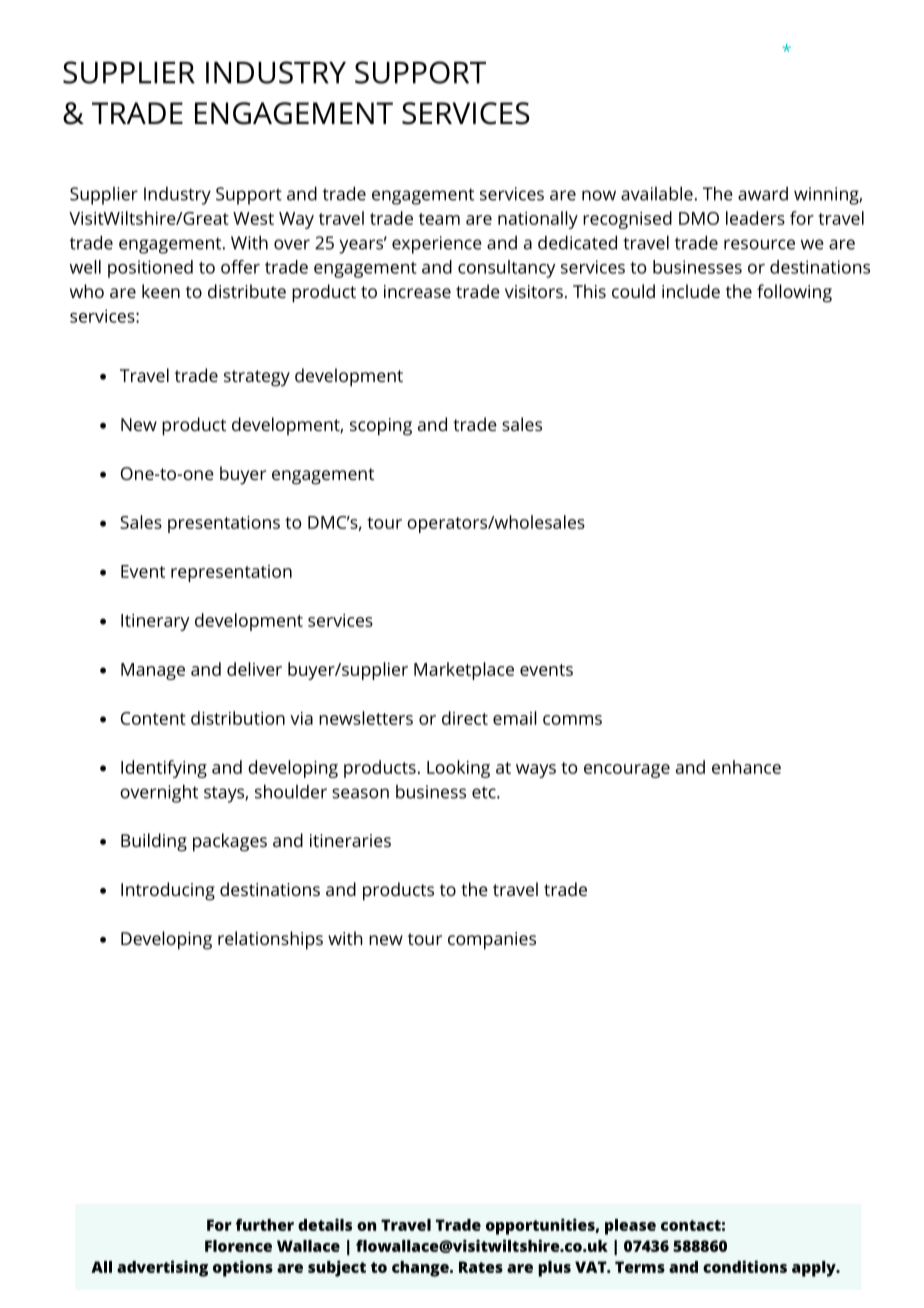 This page has width=924, height=1308. What do you see at coordinates (150, 269) in the page?
I see `positioned` at bounding box center [150, 269].
